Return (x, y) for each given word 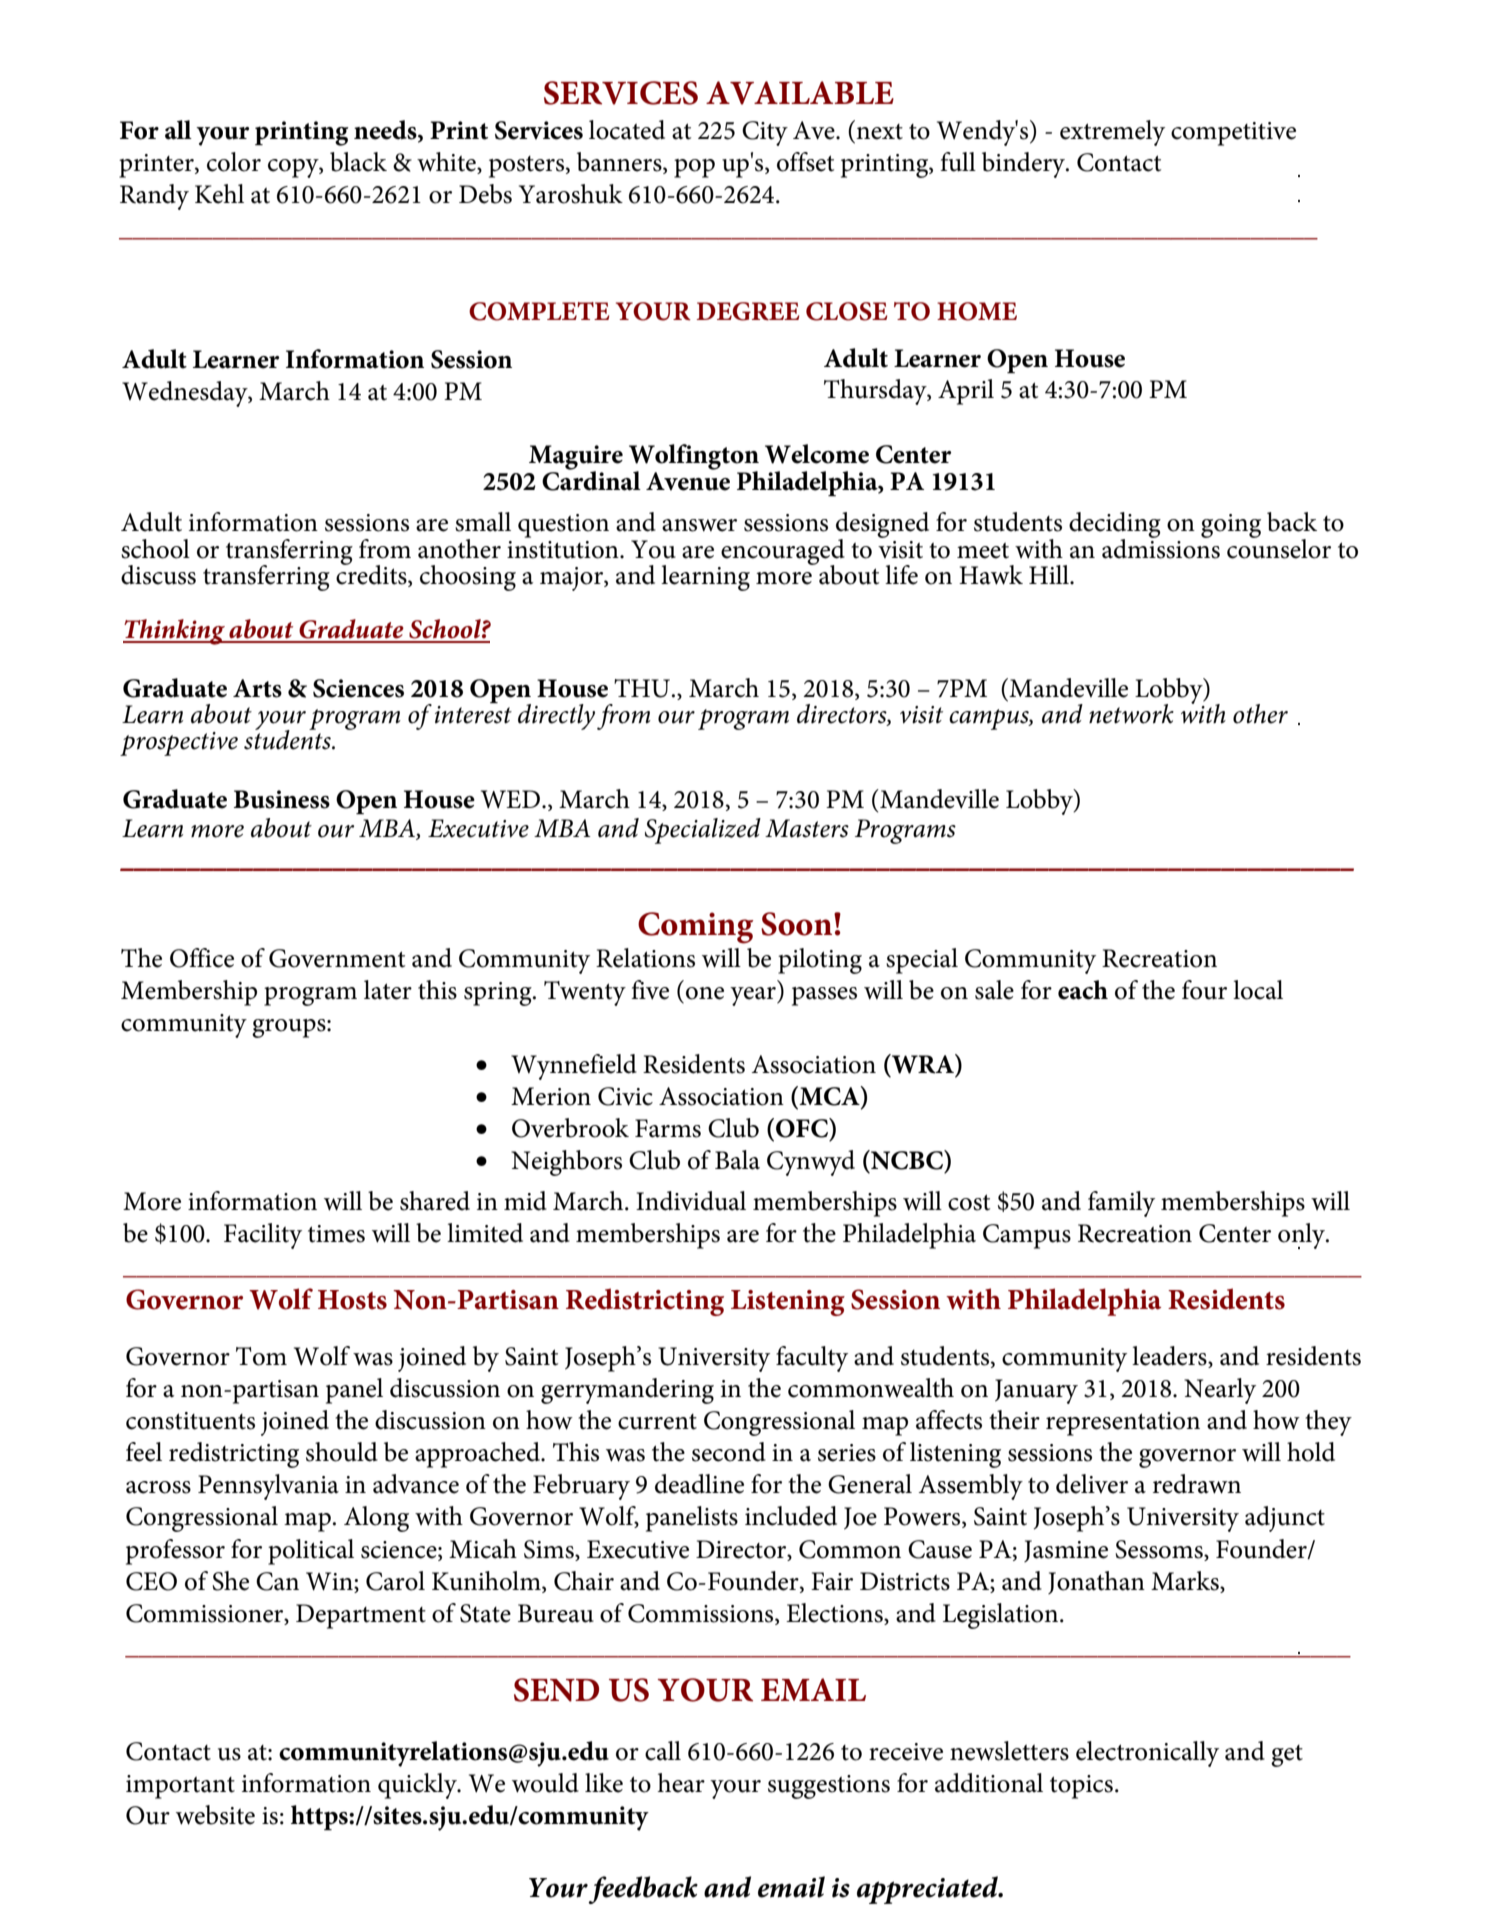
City (765, 133)
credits (372, 575)
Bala (737, 1160)
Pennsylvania (268, 1487)
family (1121, 1204)
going (1231, 526)
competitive (1233, 134)
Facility (263, 1236)
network (1131, 714)
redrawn (1197, 1484)
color (234, 162)
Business (282, 799)
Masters (807, 828)
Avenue (688, 480)
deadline (699, 1484)
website (215, 1815)
